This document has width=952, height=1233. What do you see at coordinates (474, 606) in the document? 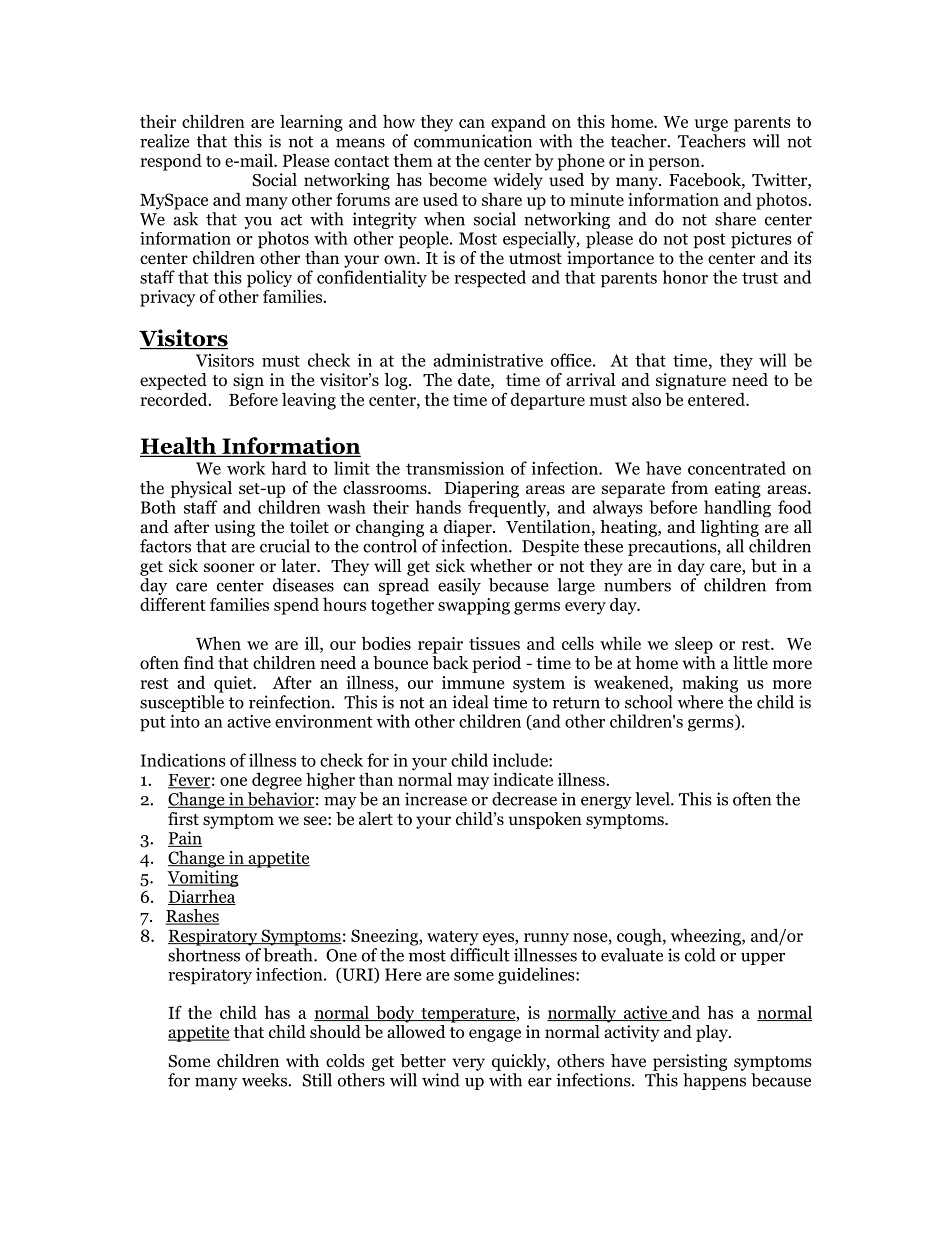
I see `swapping` at bounding box center [474, 606].
